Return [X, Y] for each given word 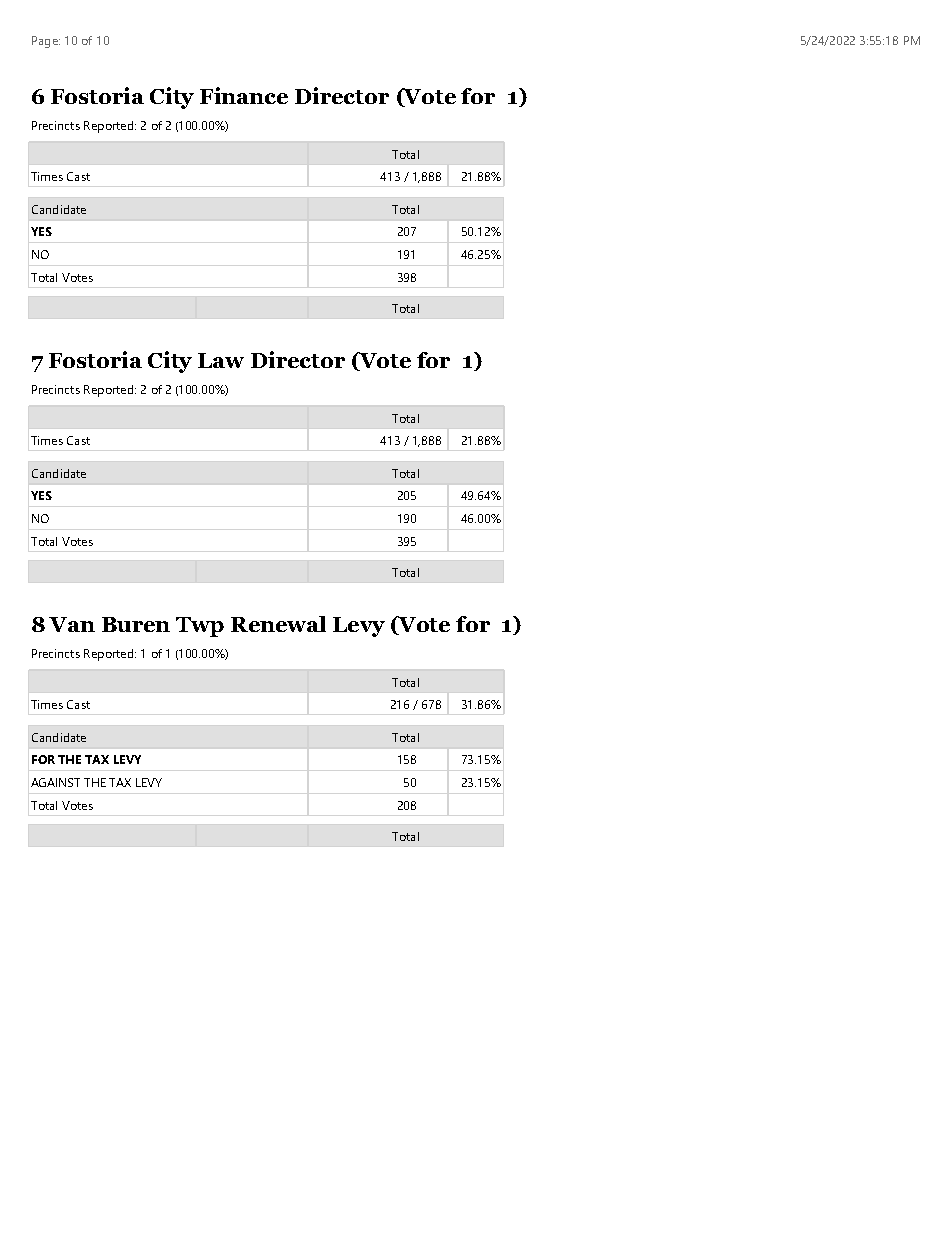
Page [46, 42]
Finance [244, 95]
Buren [136, 624]
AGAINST [55, 782]
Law [221, 360]
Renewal [278, 624]
